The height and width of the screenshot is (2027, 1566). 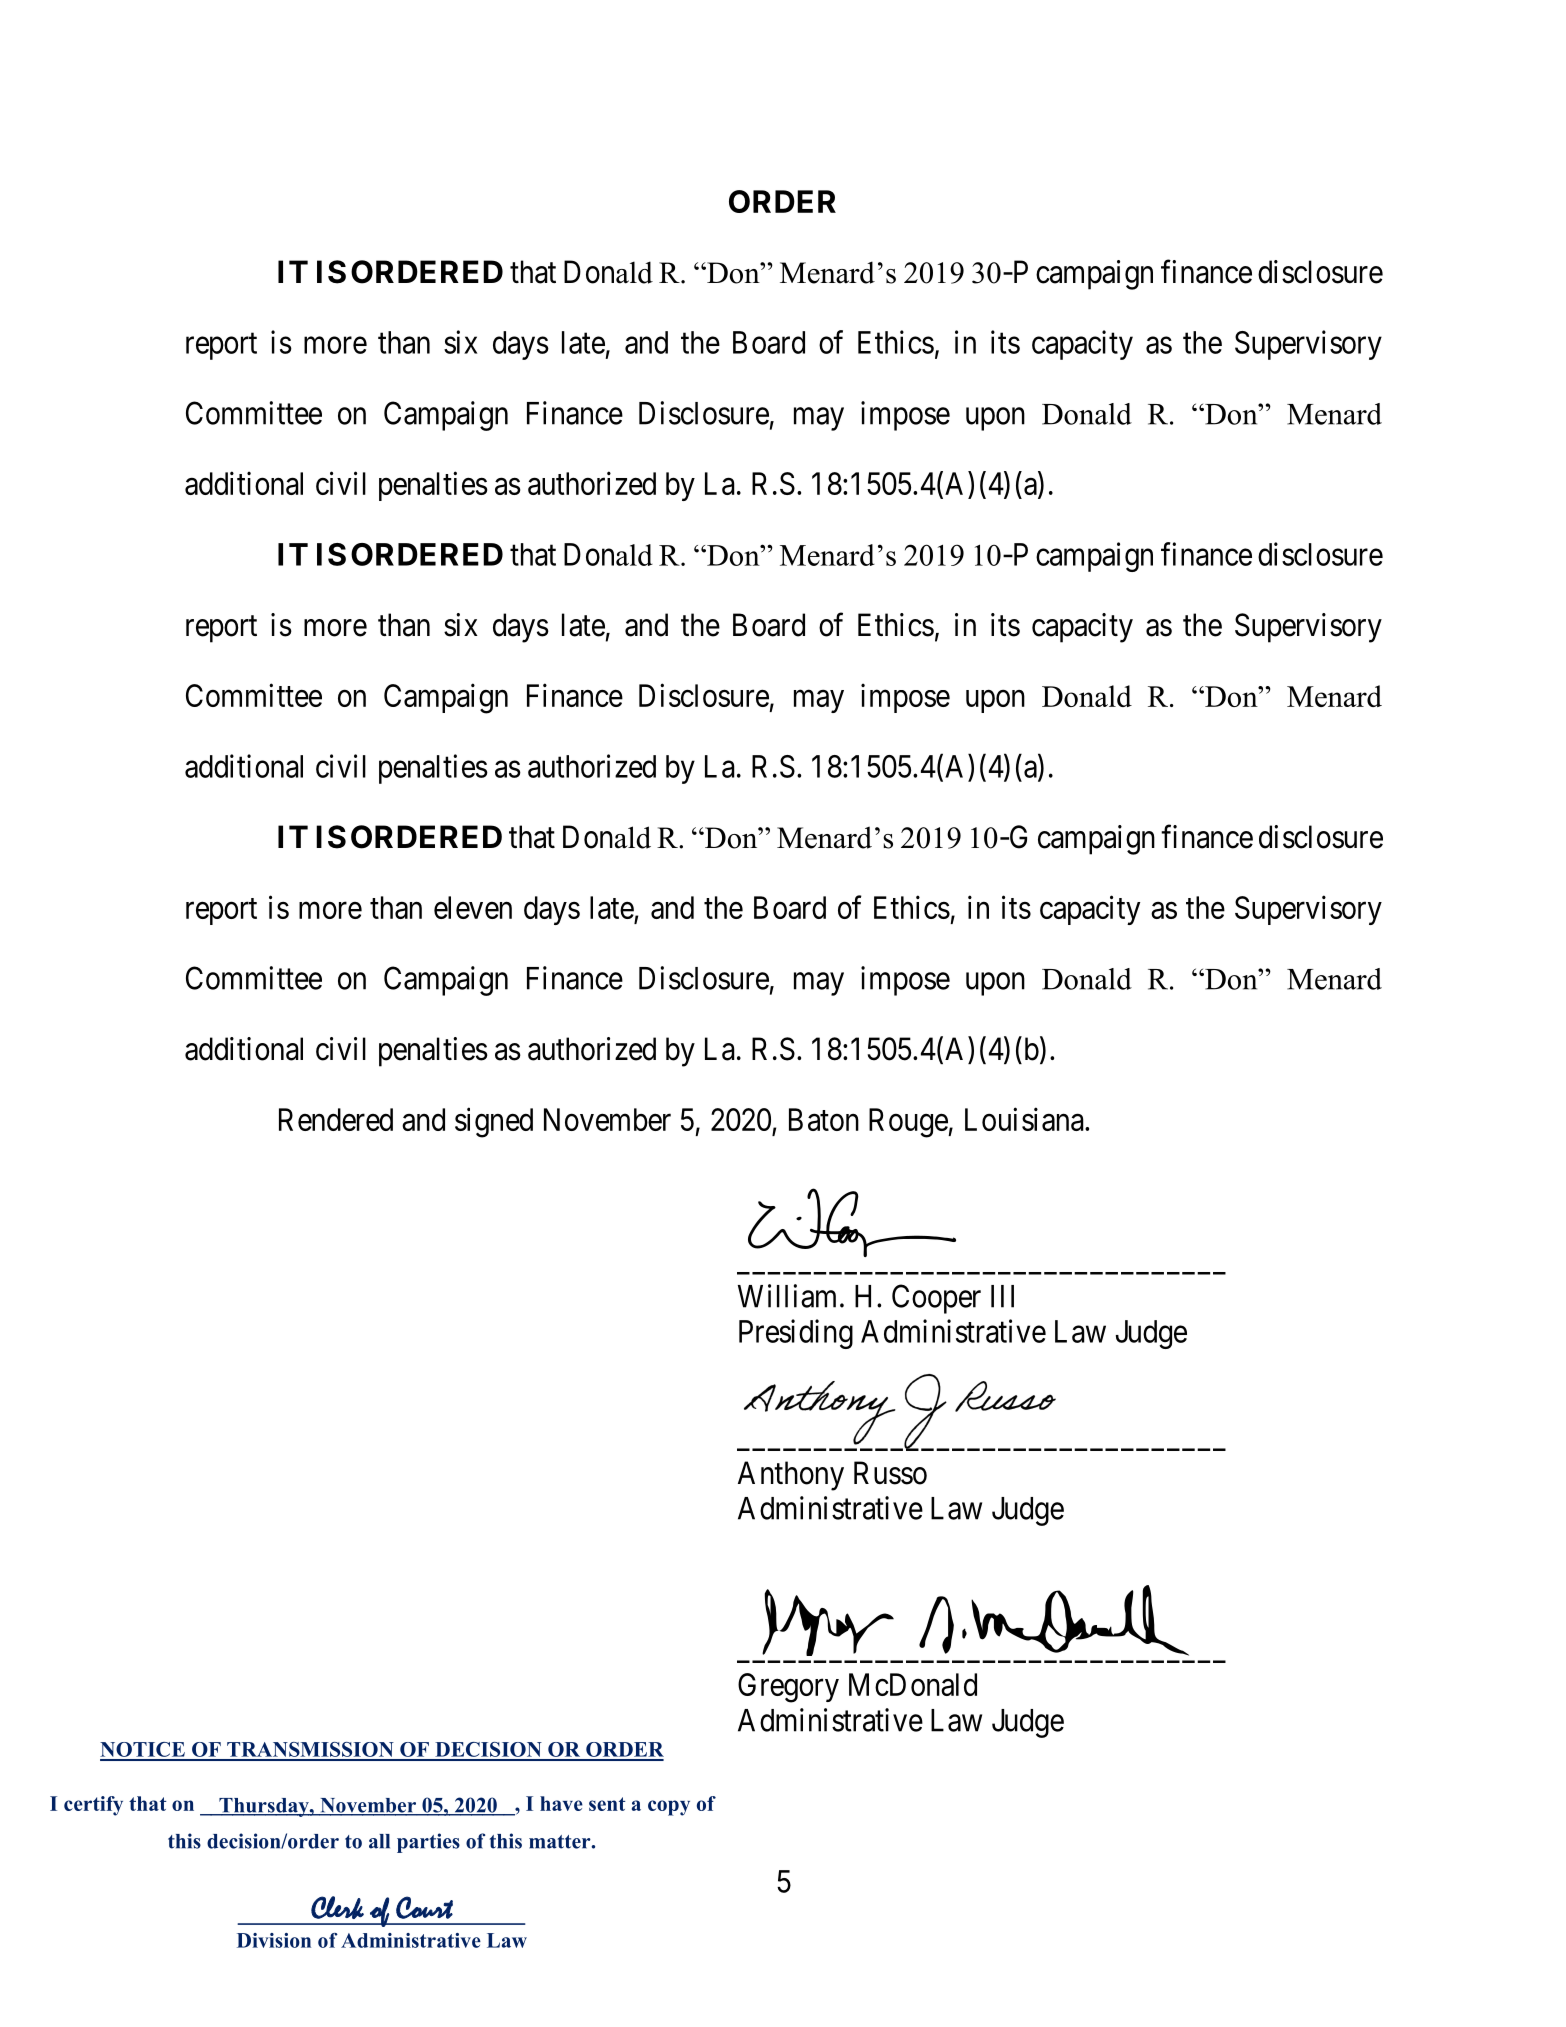 I want to click on Division, so click(x=274, y=1940).
